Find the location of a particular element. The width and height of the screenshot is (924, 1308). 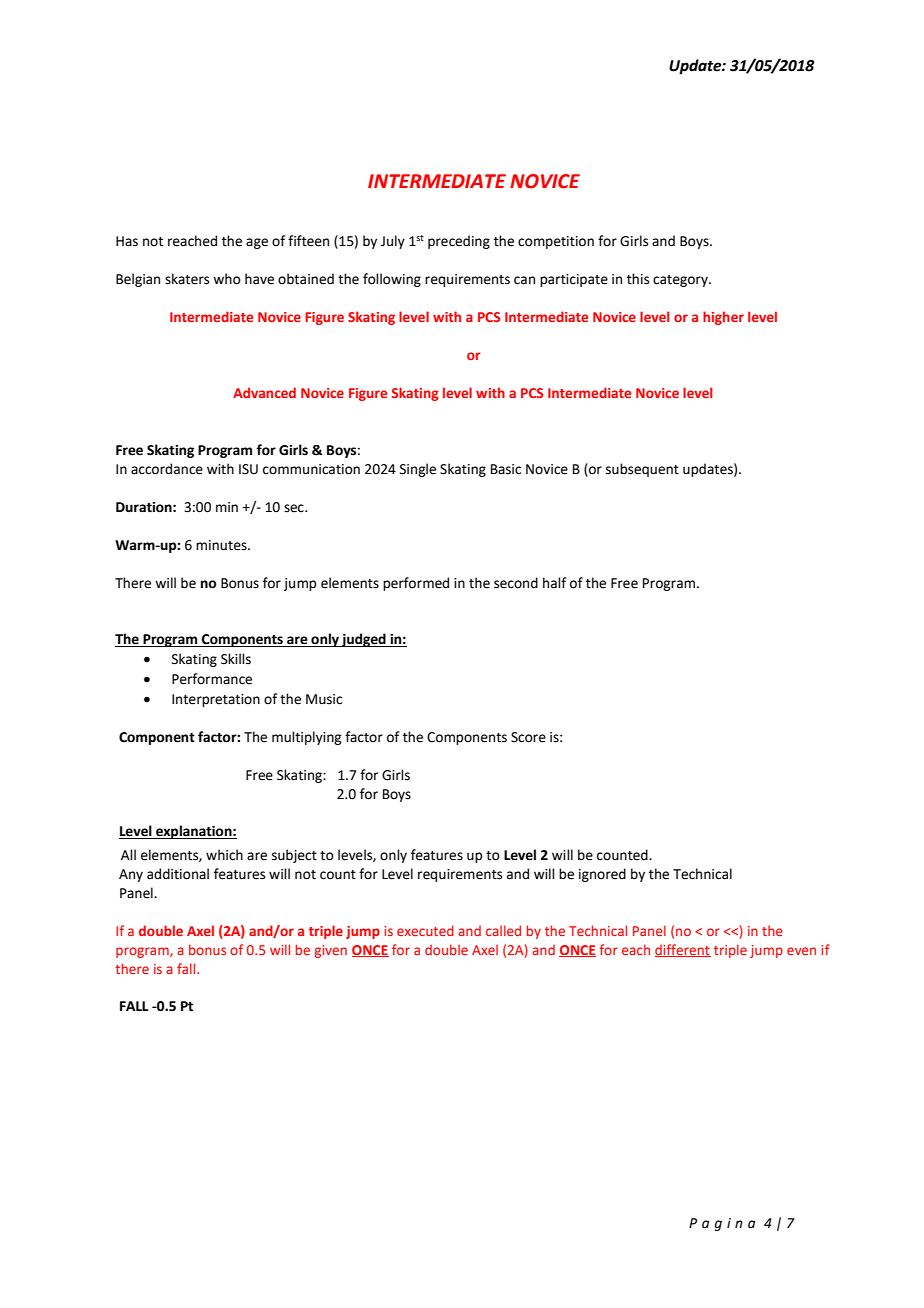

half is located at coordinates (554, 583).
